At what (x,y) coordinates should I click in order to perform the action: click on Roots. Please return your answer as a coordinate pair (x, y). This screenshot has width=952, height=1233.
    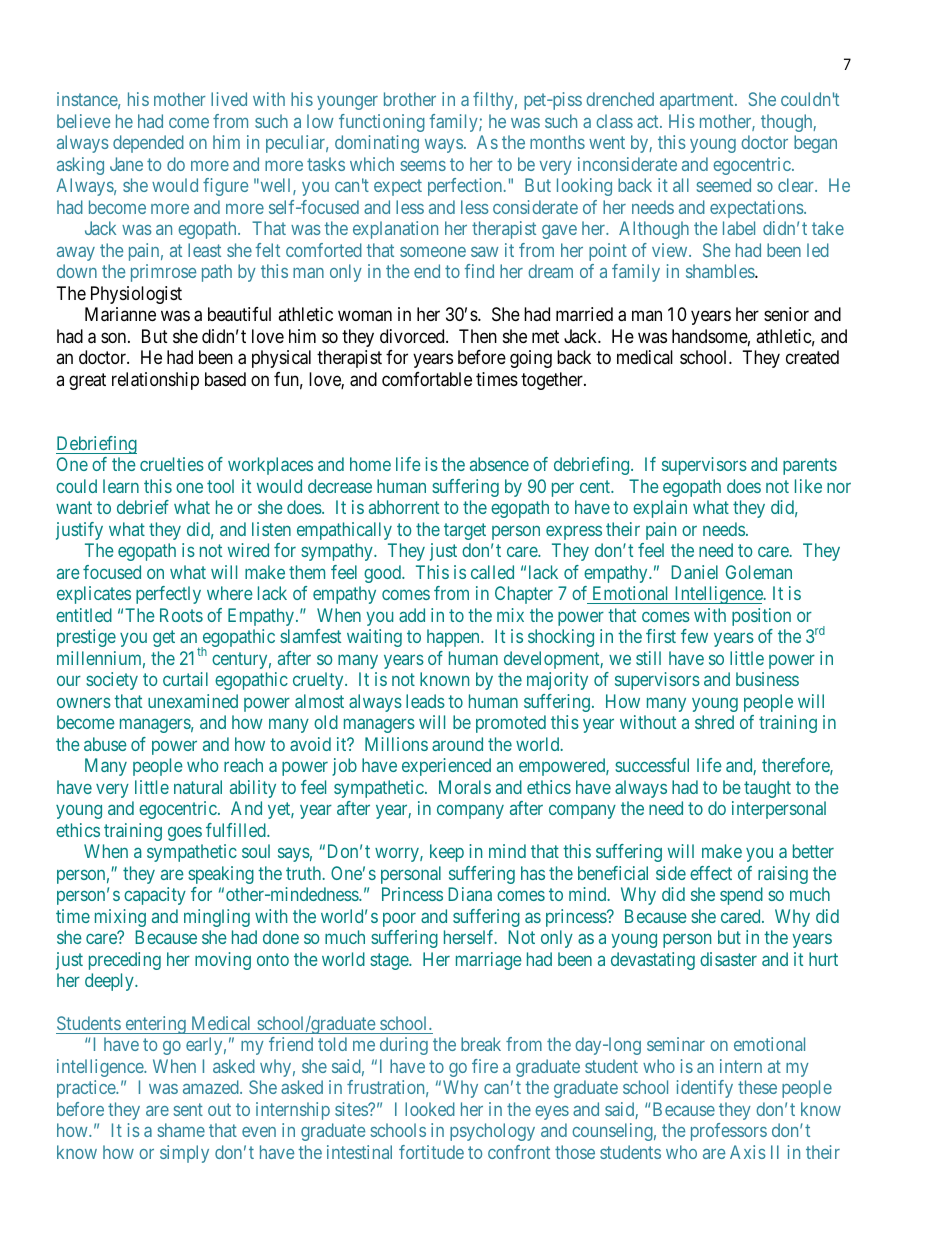
    Looking at the image, I should click on (181, 615).
